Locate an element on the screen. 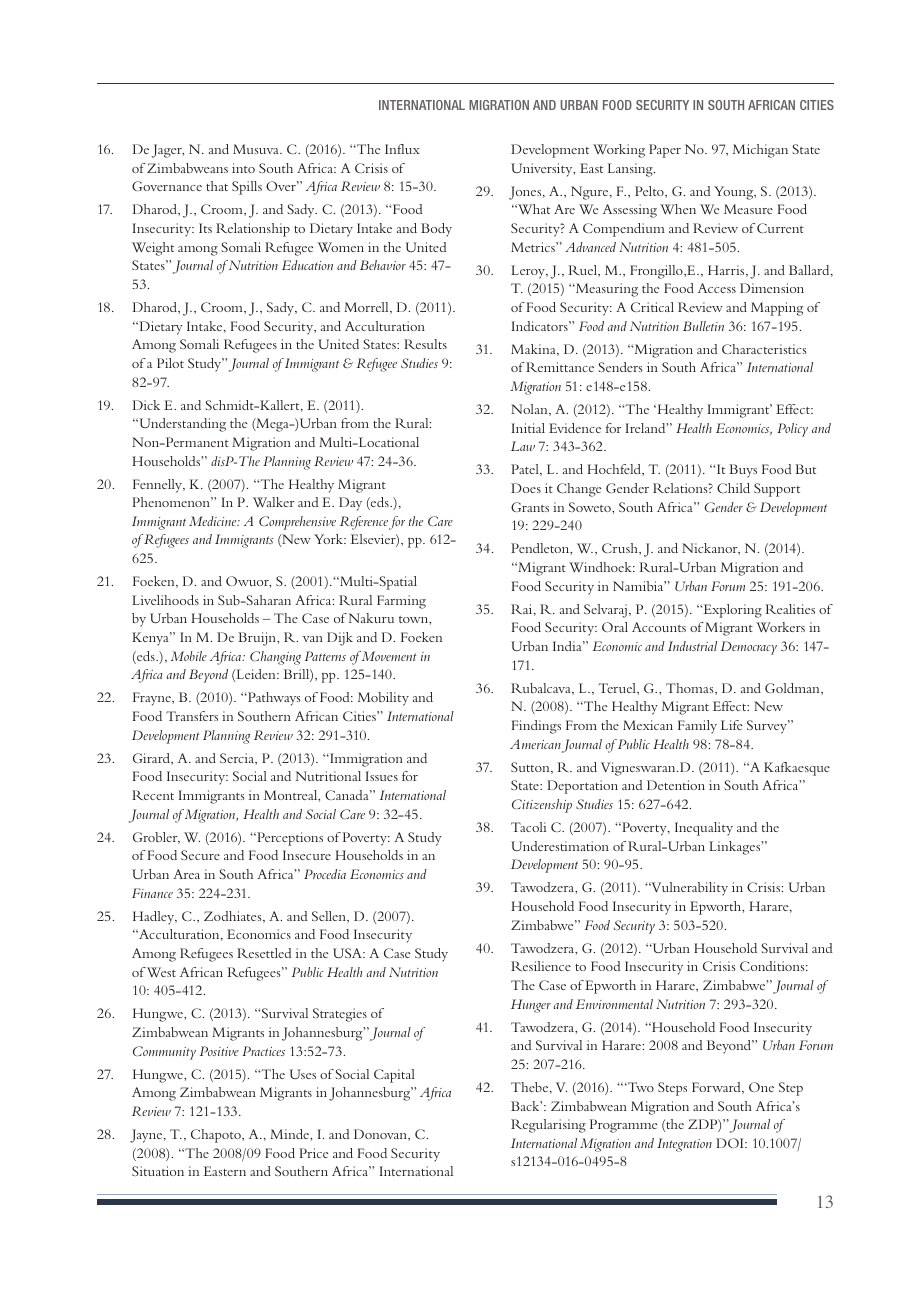 The height and width of the screenshot is (1308, 924). Pilot is located at coordinates (170, 363).
